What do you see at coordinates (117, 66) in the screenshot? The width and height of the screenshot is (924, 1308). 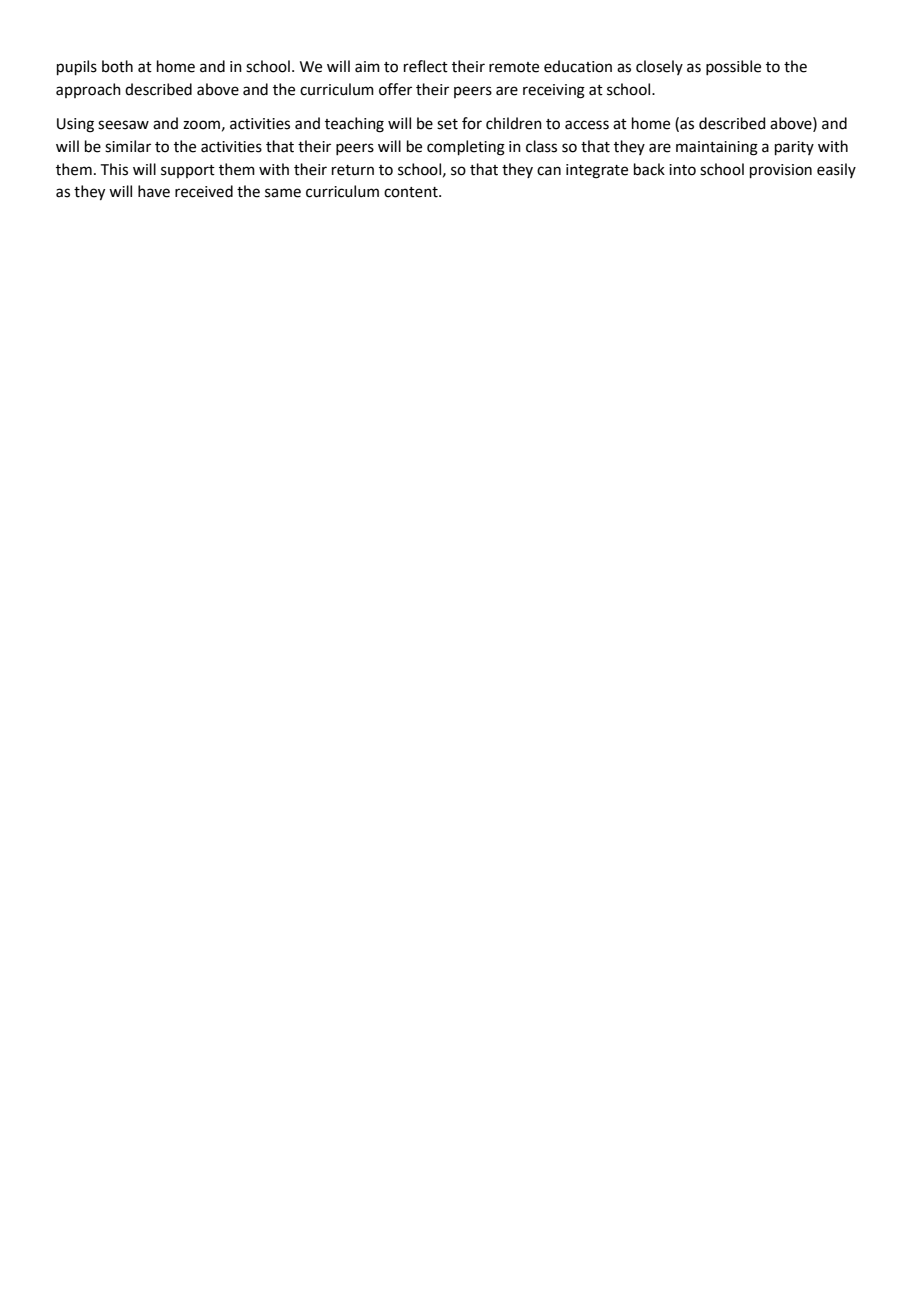 I see `both` at bounding box center [117, 66].
